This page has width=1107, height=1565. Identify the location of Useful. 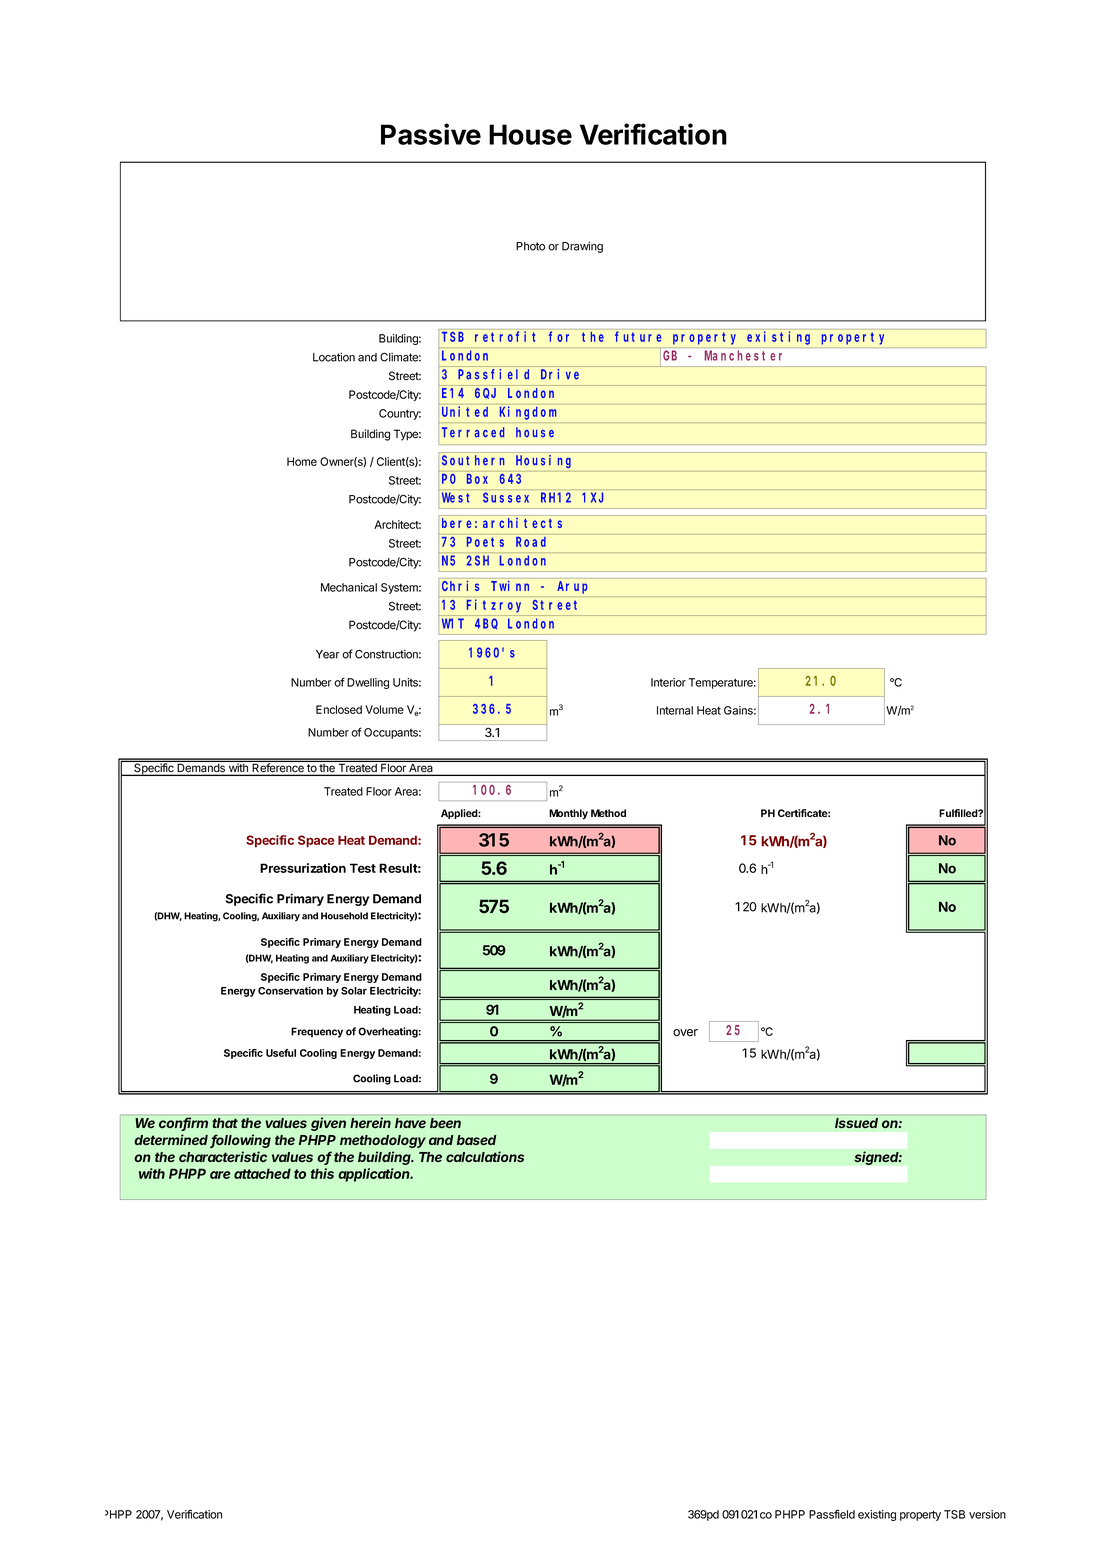
(281, 1053).
